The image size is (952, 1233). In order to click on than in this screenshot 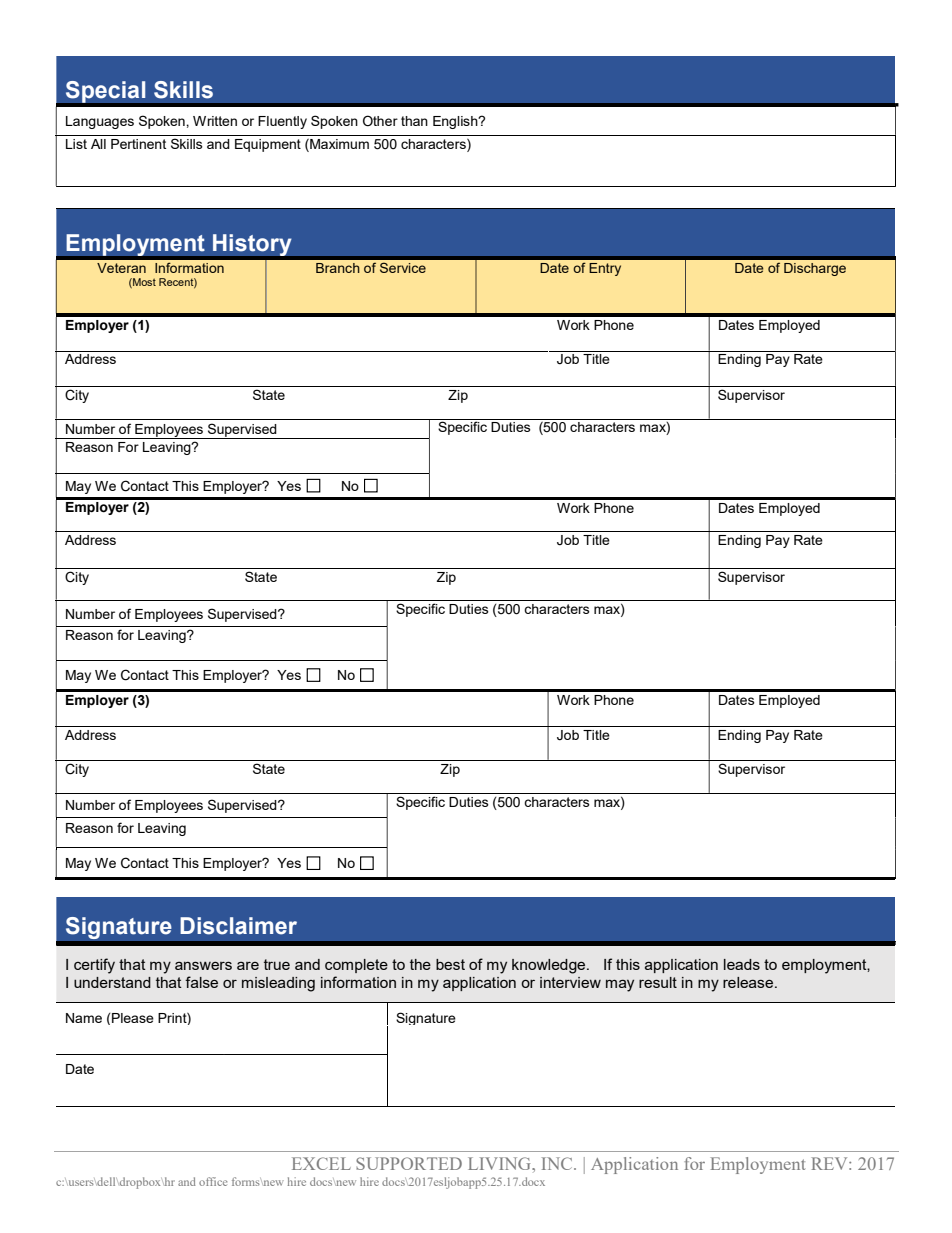, I will do `click(414, 121)`.
